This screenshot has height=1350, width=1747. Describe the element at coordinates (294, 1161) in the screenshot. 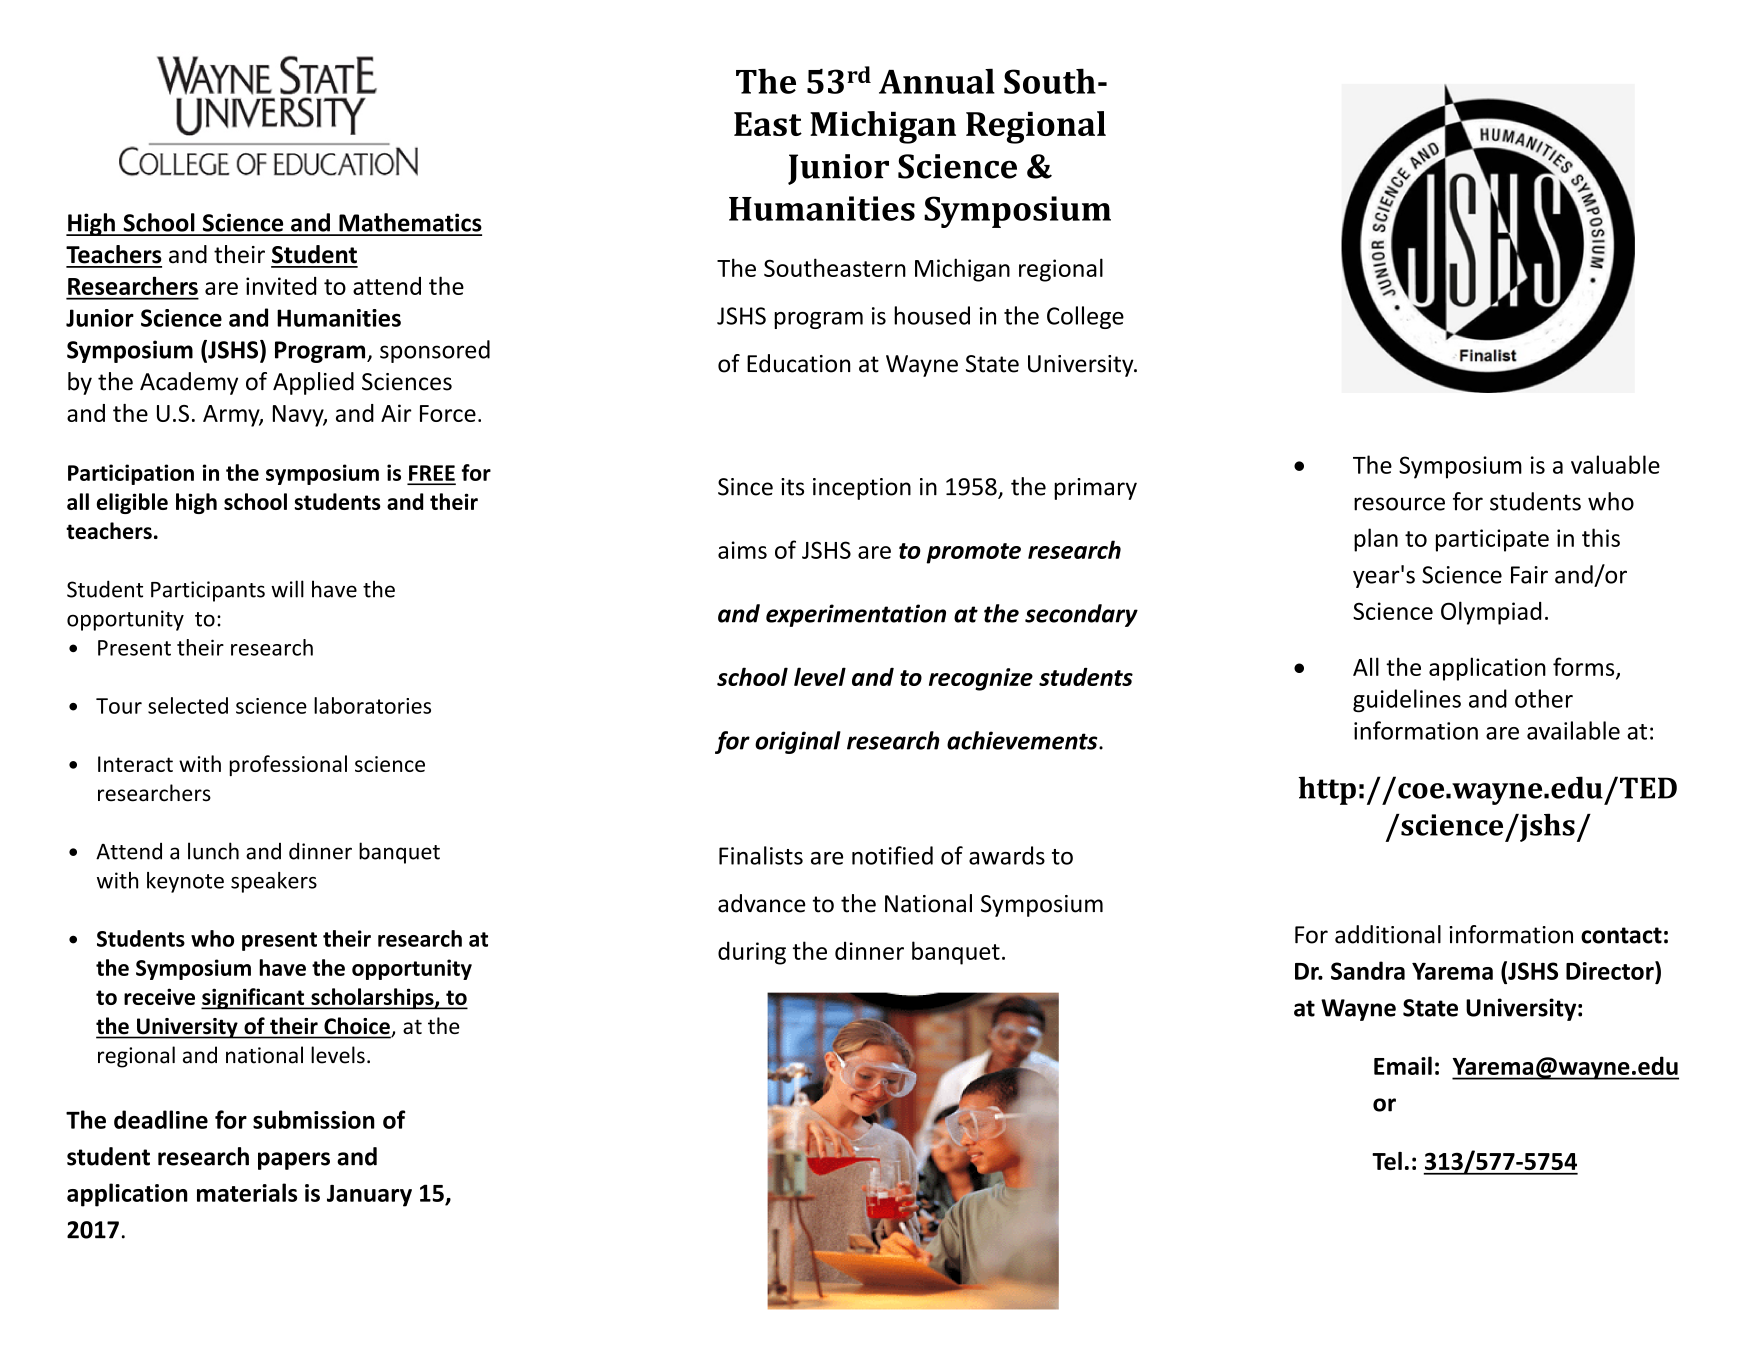

I see `papers` at that location.
